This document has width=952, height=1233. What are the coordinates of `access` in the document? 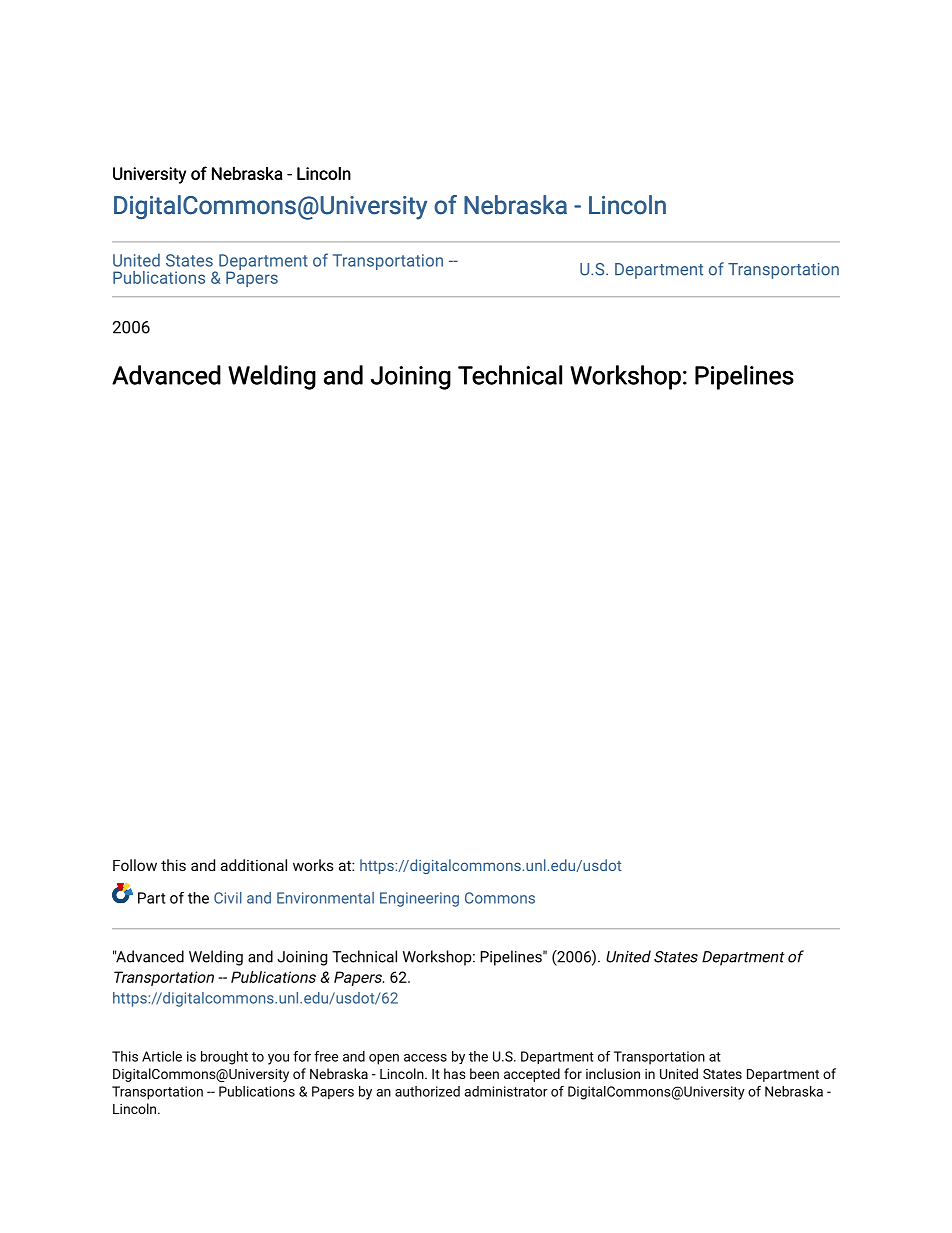 It's located at (425, 1058).
